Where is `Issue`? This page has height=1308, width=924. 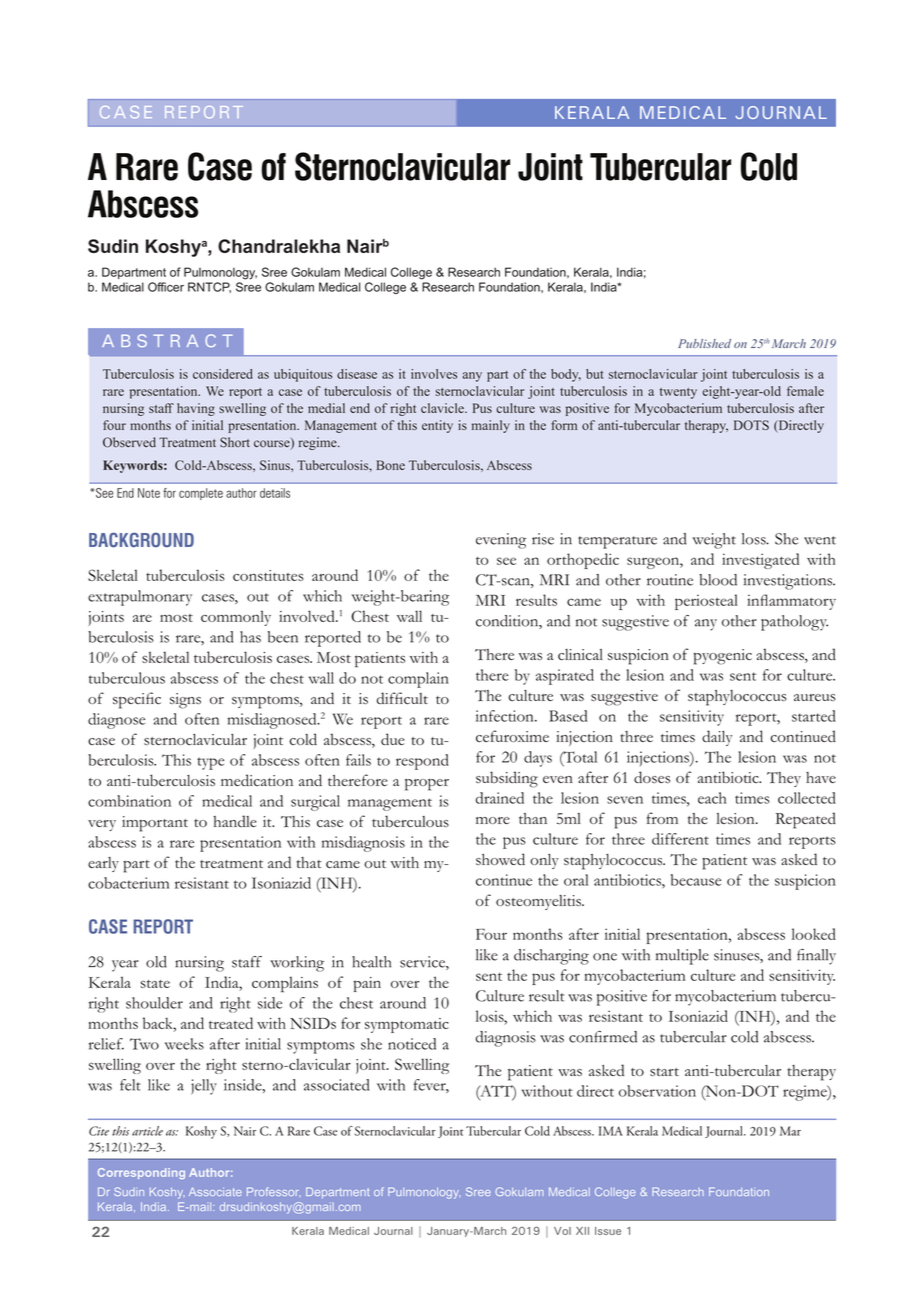 Issue is located at coordinates (608, 1231).
